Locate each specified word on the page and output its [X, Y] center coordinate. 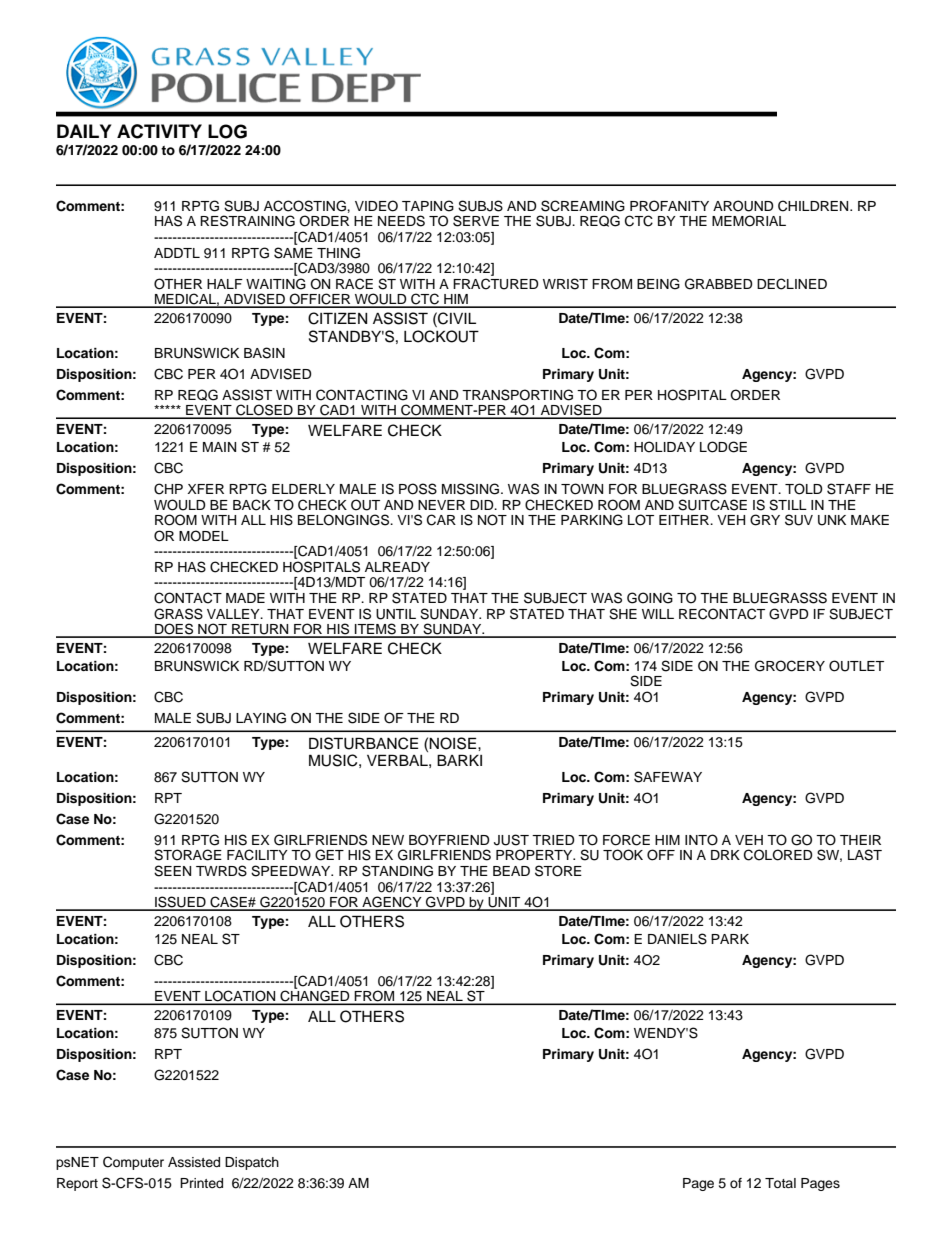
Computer [133, 1163]
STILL [788, 505]
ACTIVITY [159, 131]
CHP [168, 489]
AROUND [743, 206]
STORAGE [188, 855]
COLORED [778, 855]
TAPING [428, 206]
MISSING [472, 489]
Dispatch [252, 1163]
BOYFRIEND [449, 840]
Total [780, 1183]
